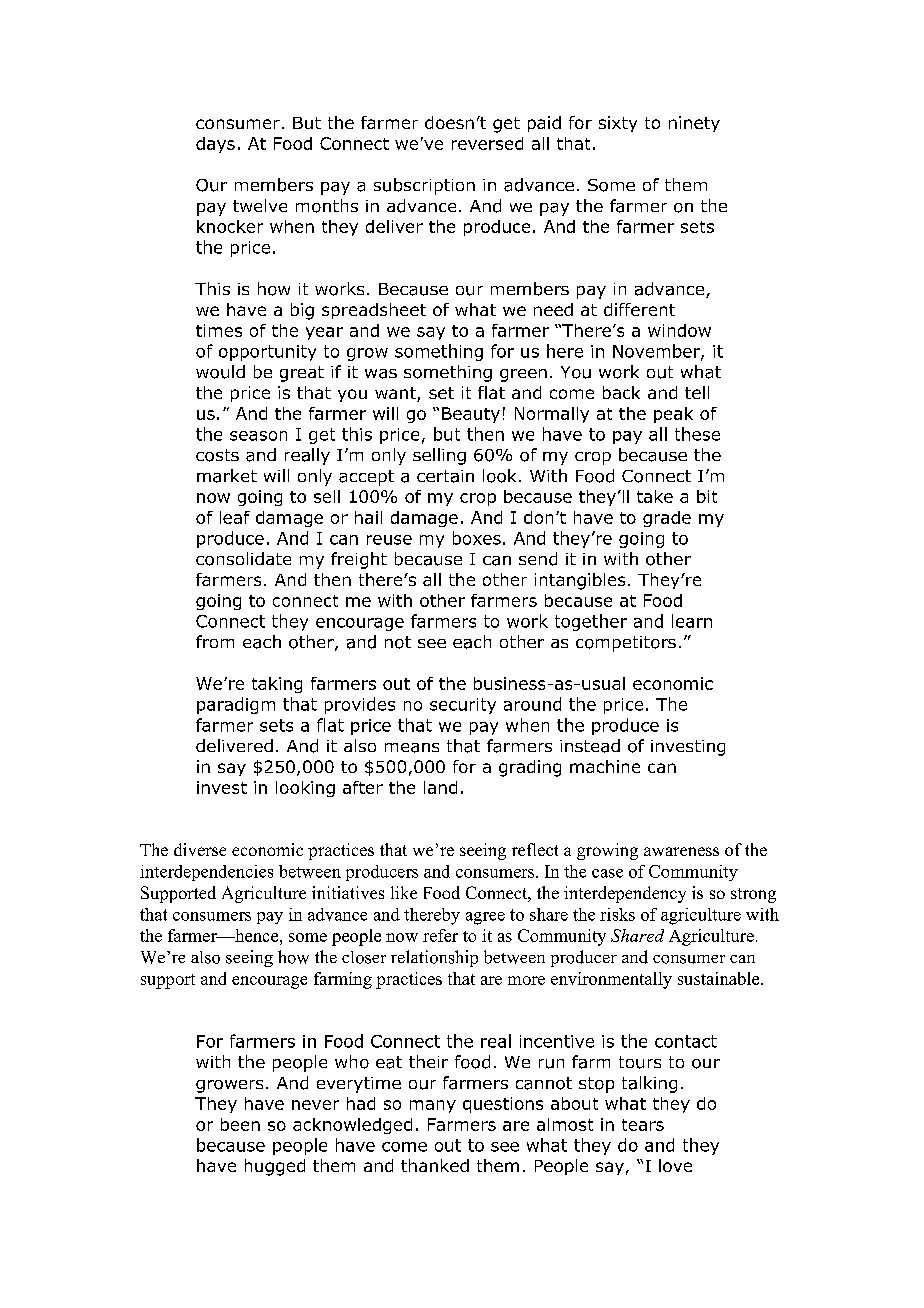  What do you see at coordinates (267, 353) in the document?
I see `opportunity` at bounding box center [267, 353].
